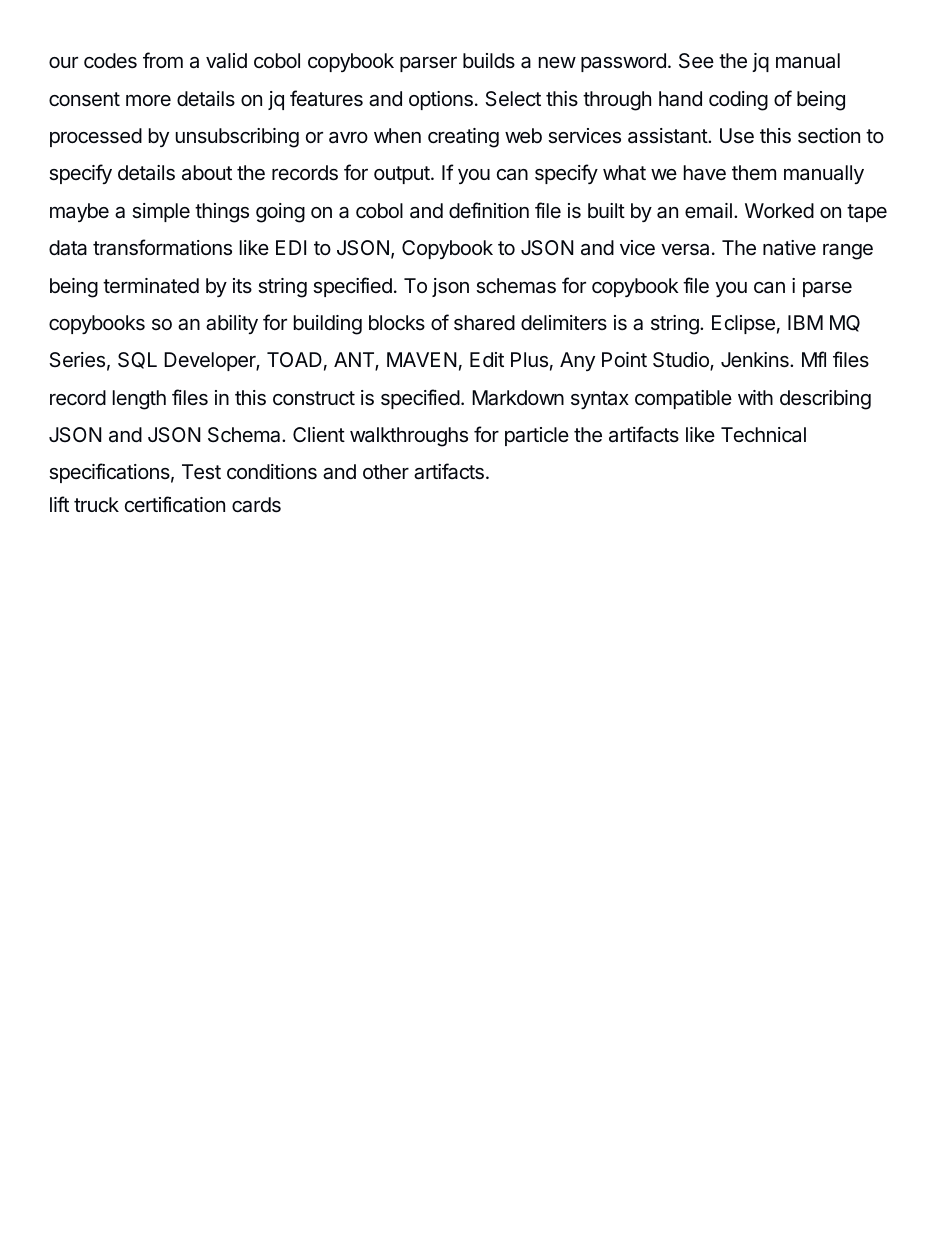 This image has height=1233, width=952. Describe the element at coordinates (484, 323) in the image. I see `shared` at that location.
